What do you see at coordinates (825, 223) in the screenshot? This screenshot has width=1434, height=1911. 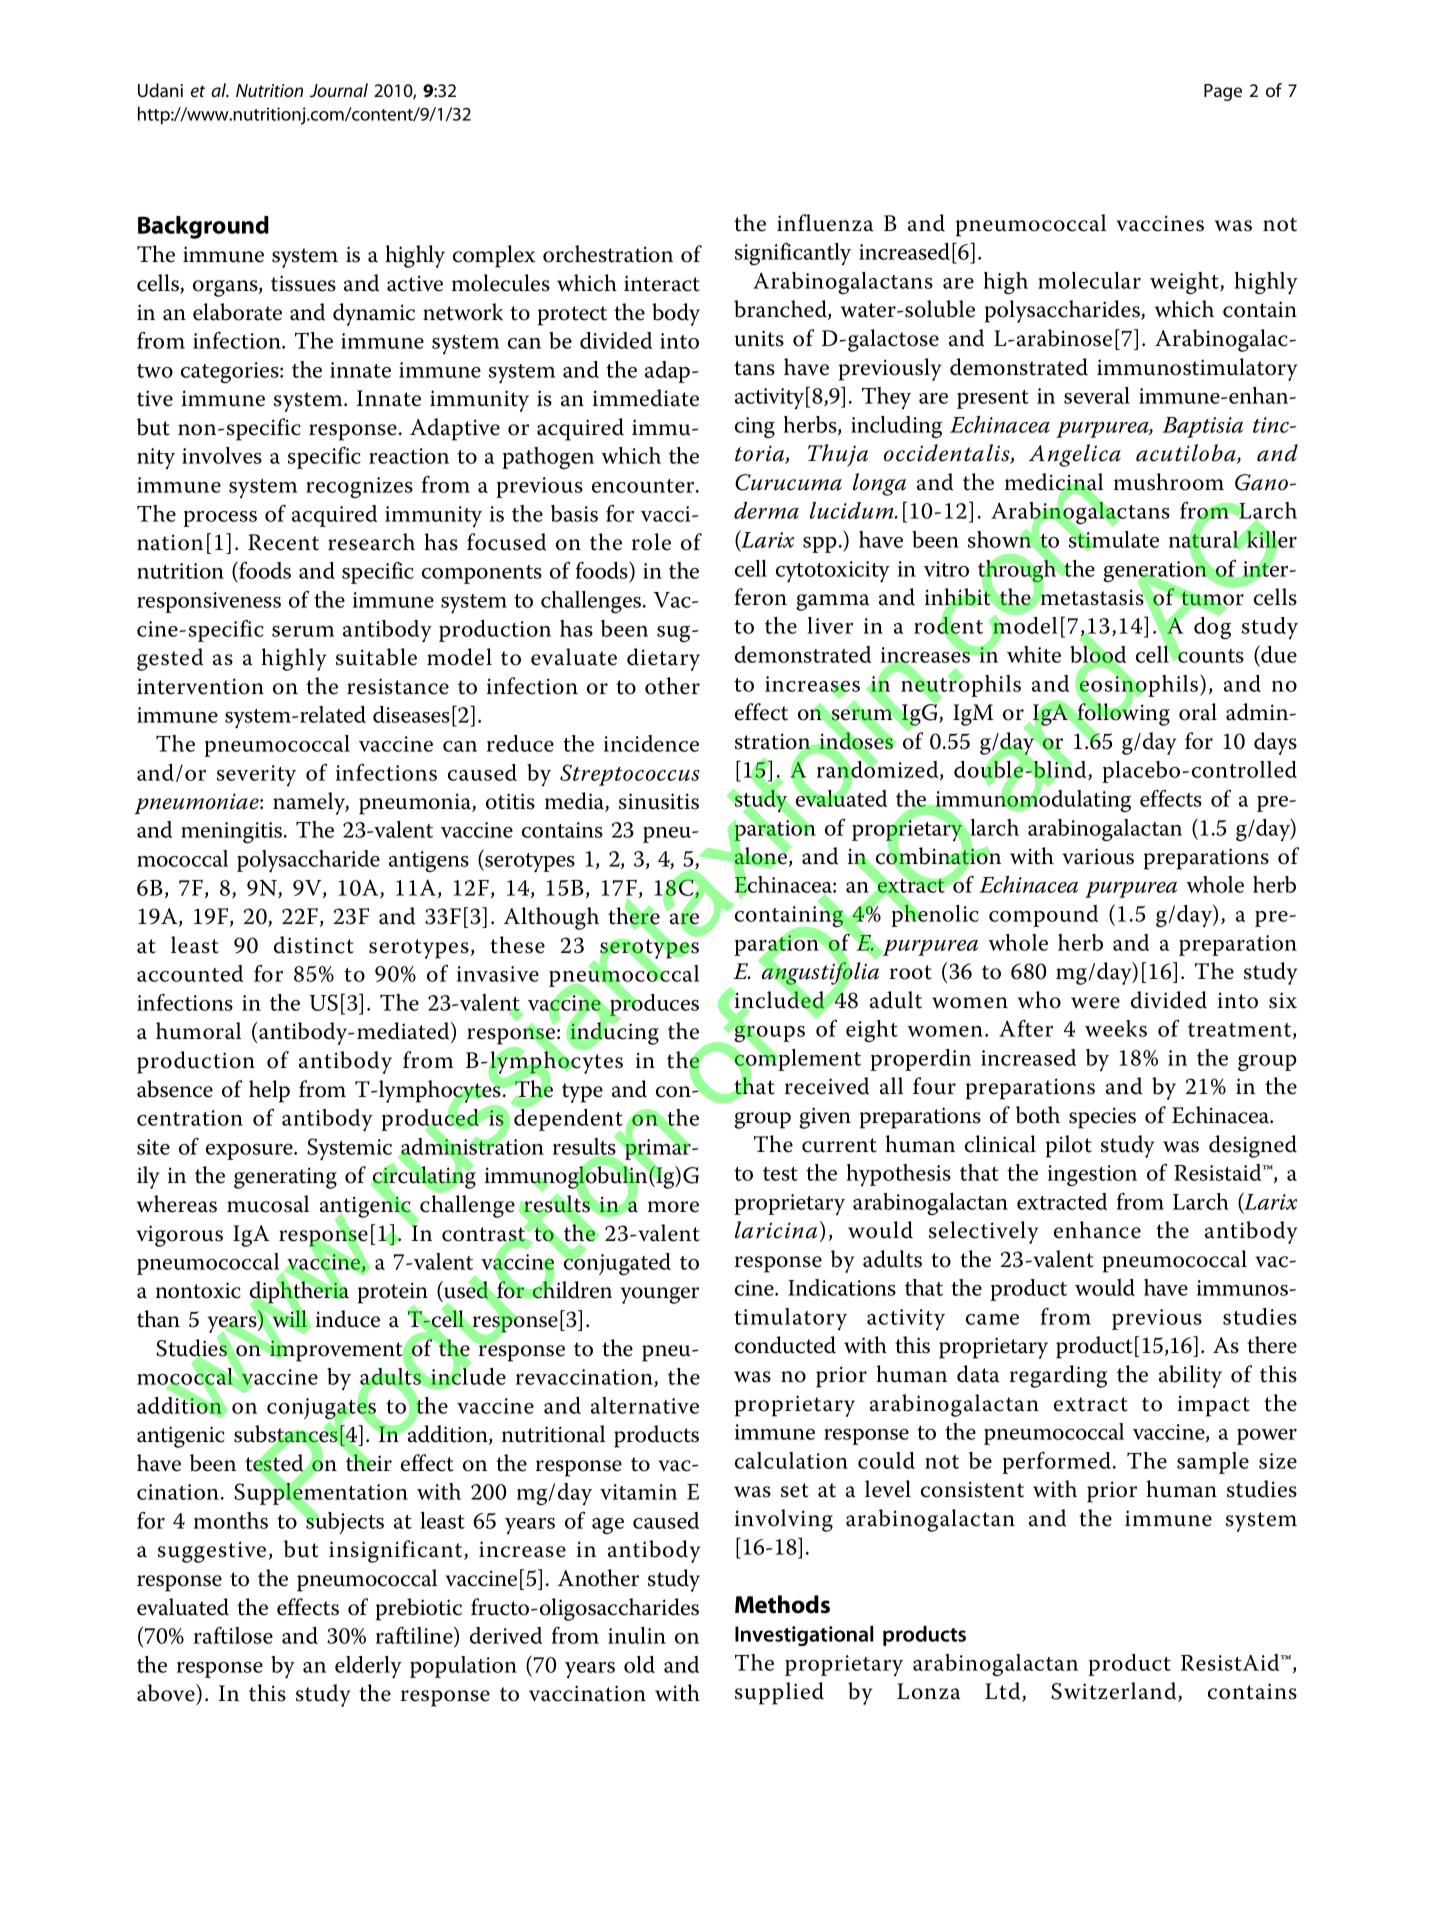 I see `influenza` at bounding box center [825, 223].
